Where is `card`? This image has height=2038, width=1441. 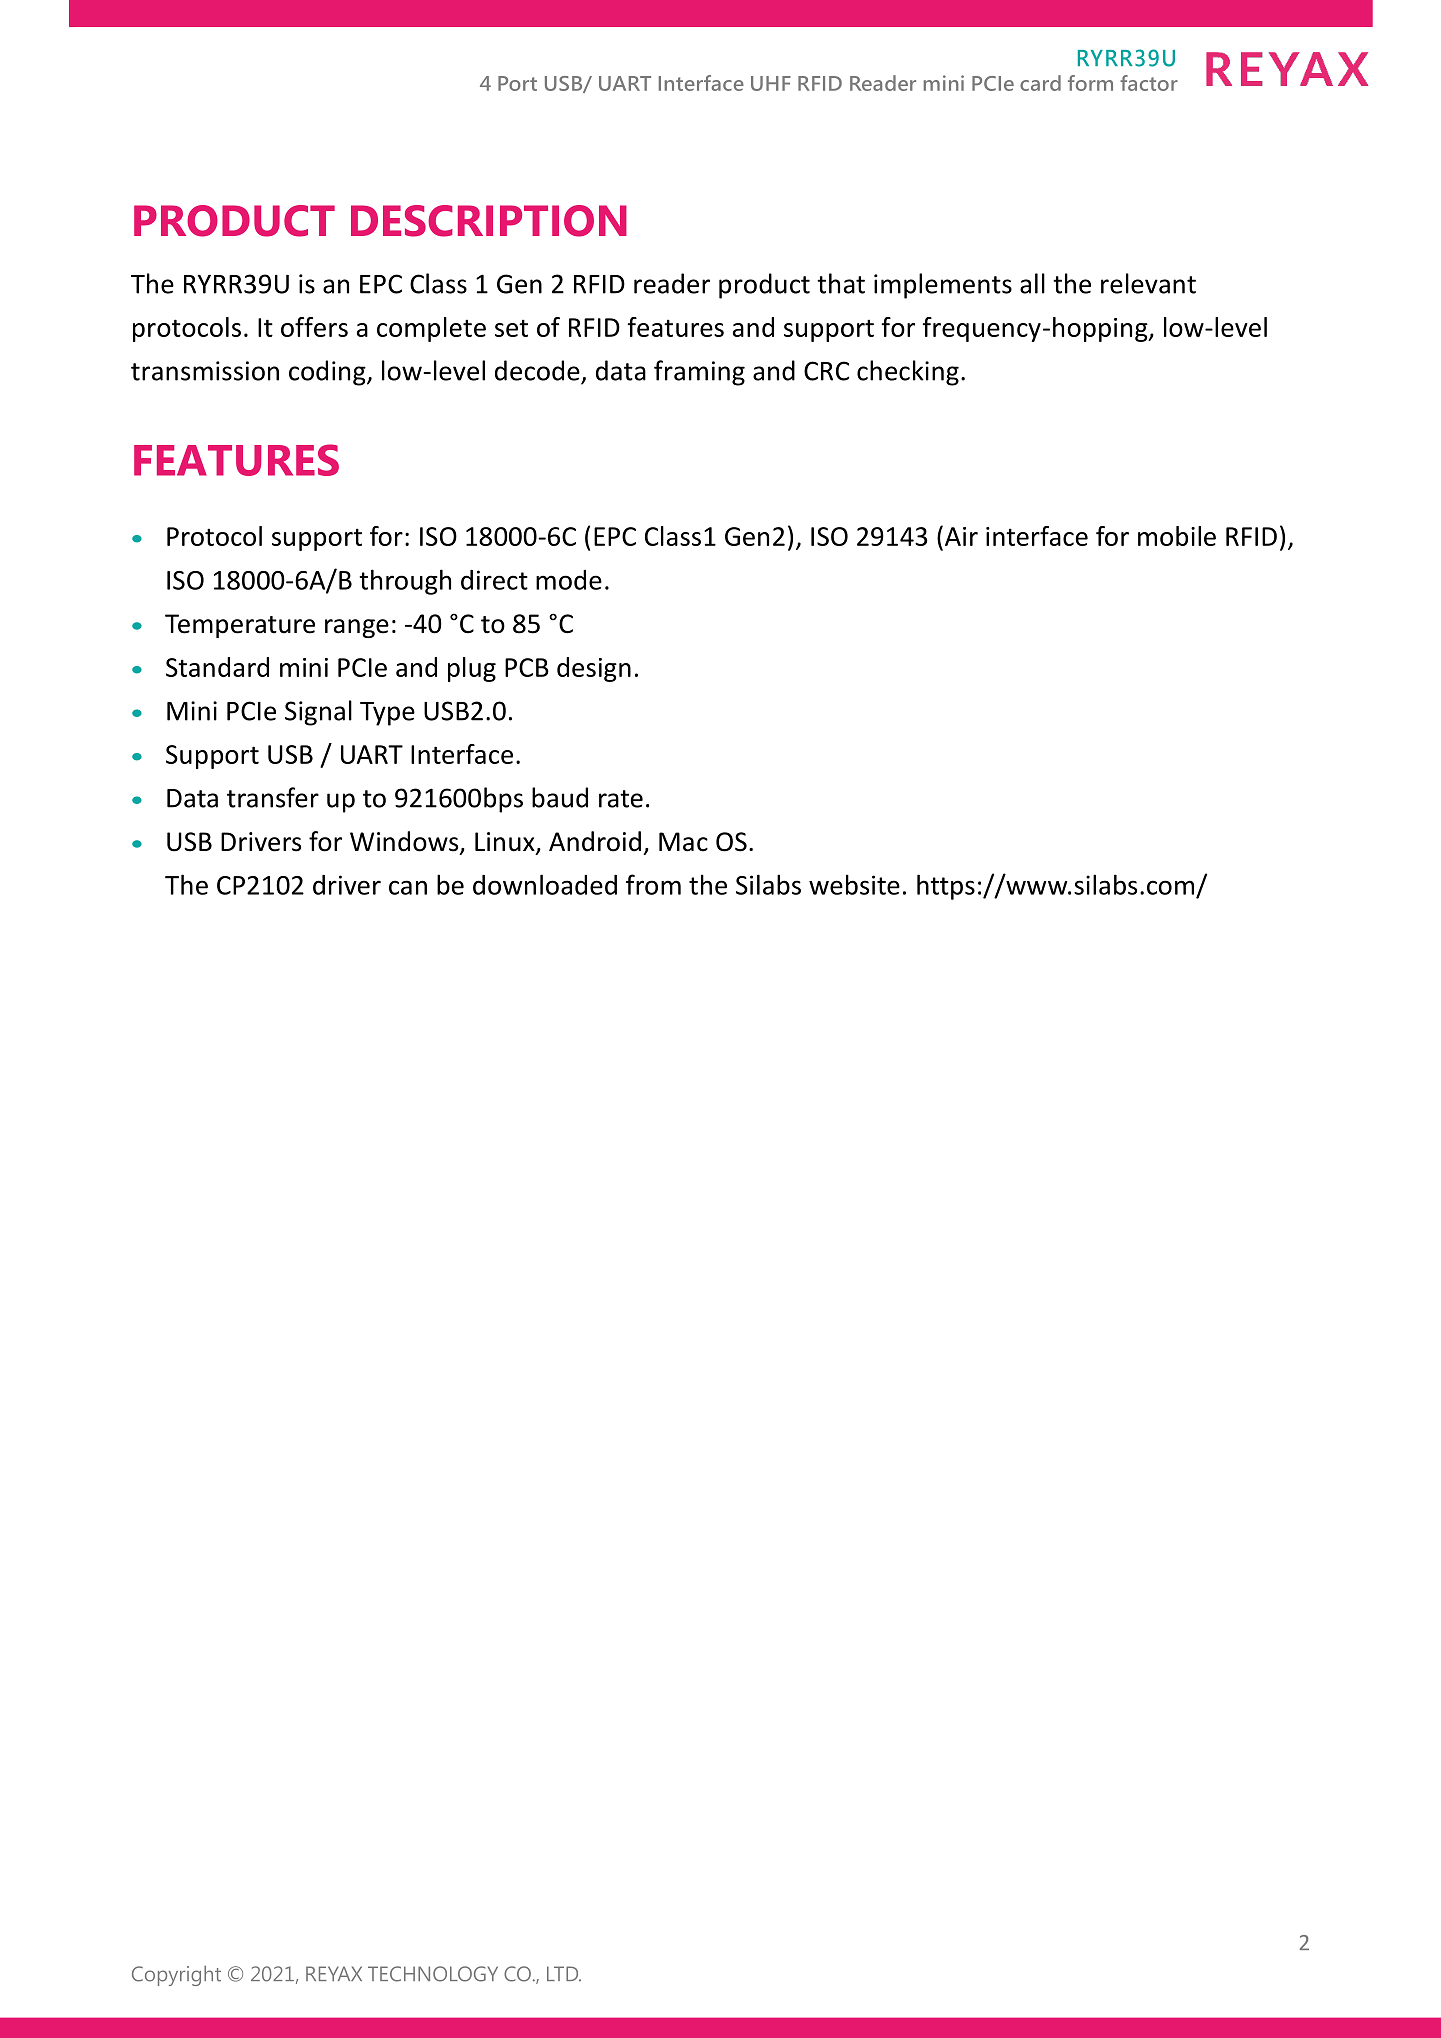
card is located at coordinates (1040, 83).
